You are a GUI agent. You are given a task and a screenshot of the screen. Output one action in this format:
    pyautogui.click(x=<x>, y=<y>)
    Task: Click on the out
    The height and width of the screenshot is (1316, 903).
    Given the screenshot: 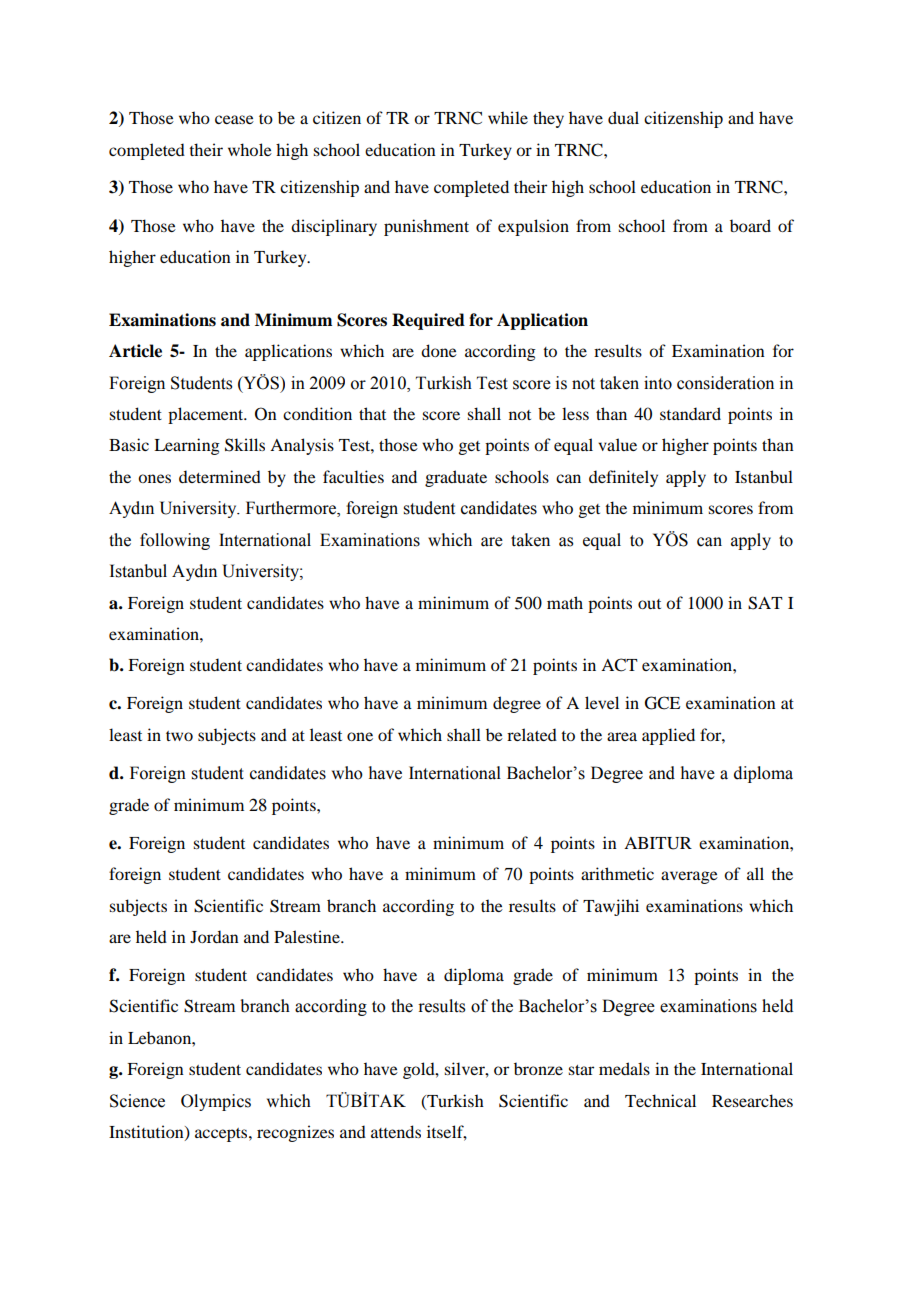 What is the action you would take?
    pyautogui.click(x=649, y=604)
